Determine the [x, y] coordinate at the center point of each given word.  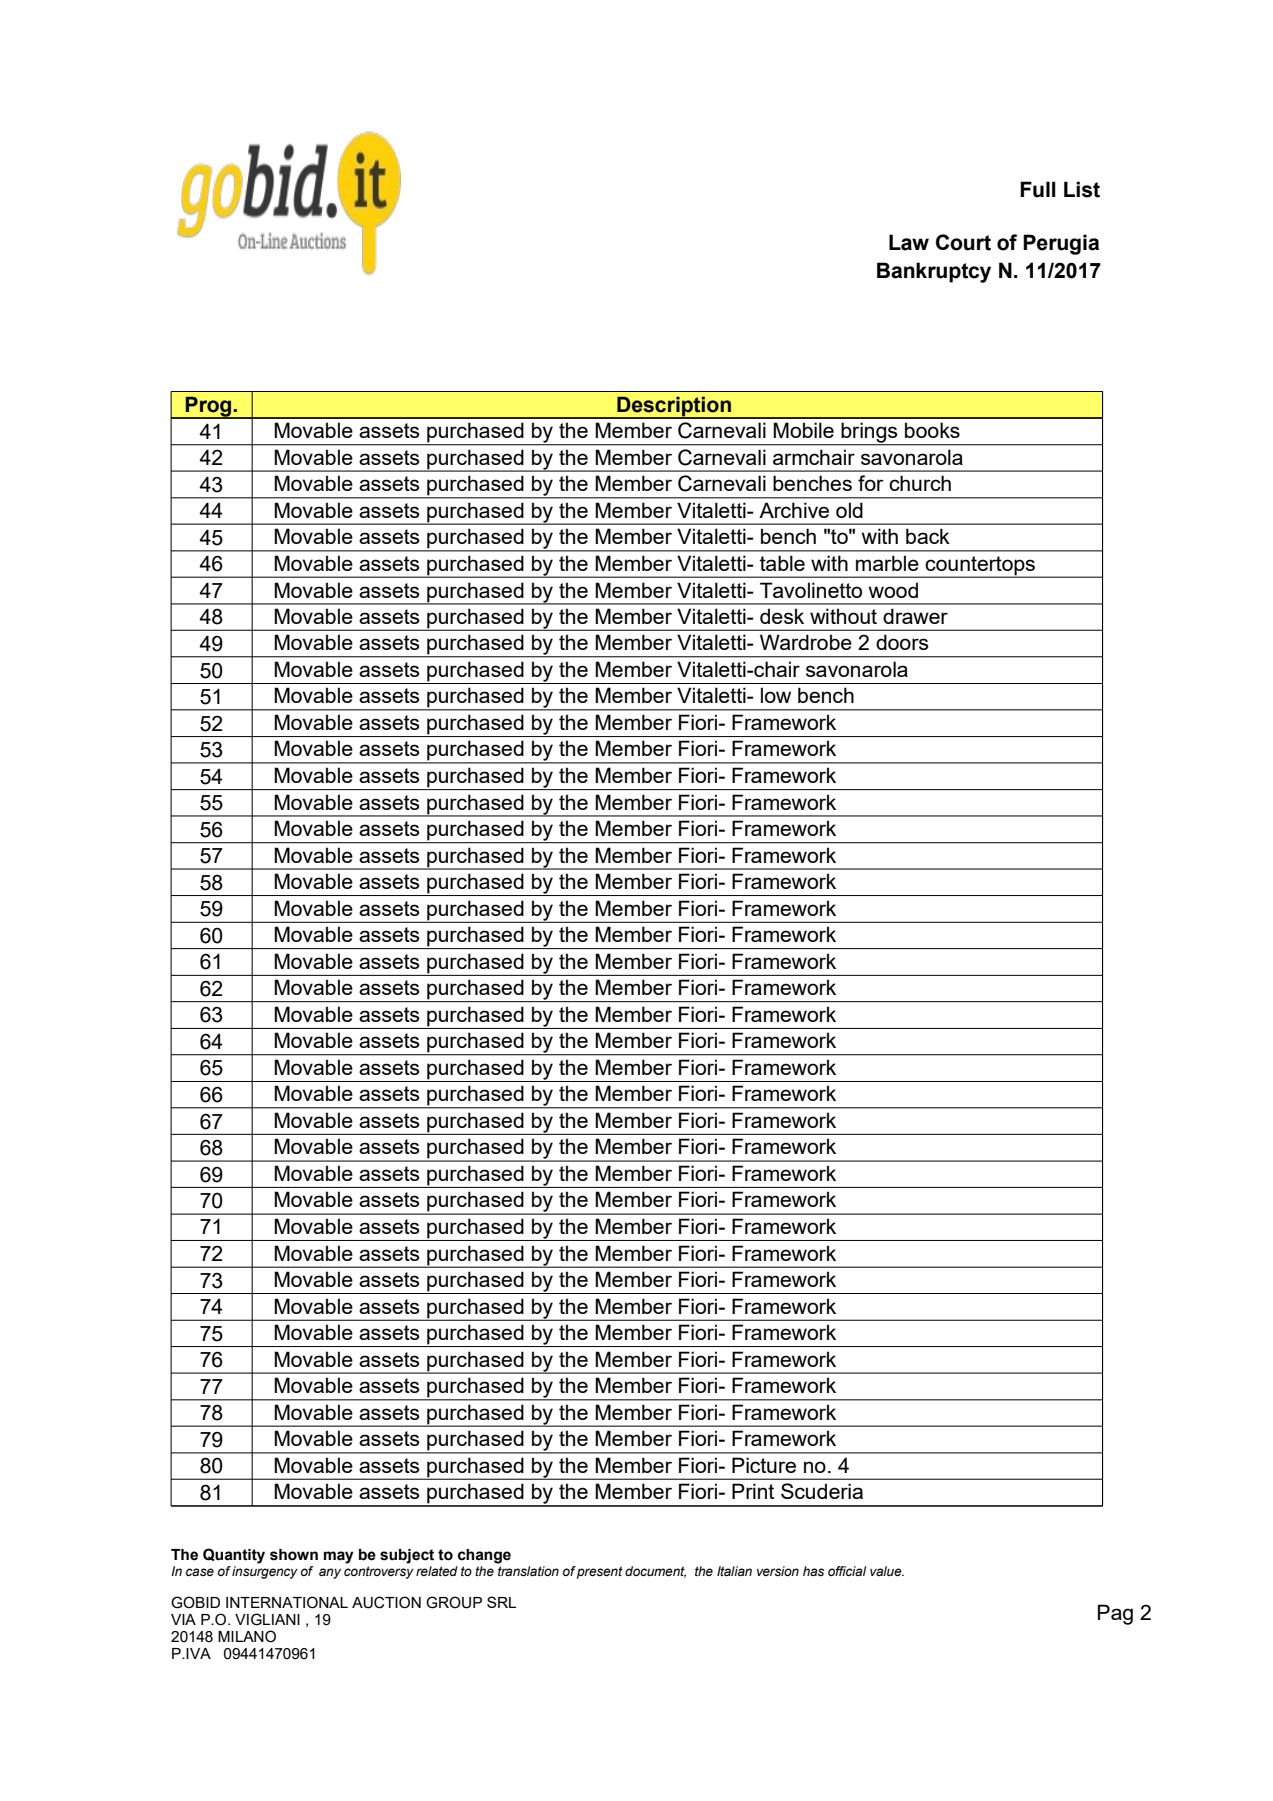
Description [674, 407]
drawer [915, 616]
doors [902, 642]
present [600, 1572]
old [849, 510]
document [655, 1572]
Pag [1115, 1614]
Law [909, 242]
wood [893, 590]
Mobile [803, 430]
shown [294, 1555]
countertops [981, 567]
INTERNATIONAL [287, 1602]
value [887, 1571]
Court [963, 242]
